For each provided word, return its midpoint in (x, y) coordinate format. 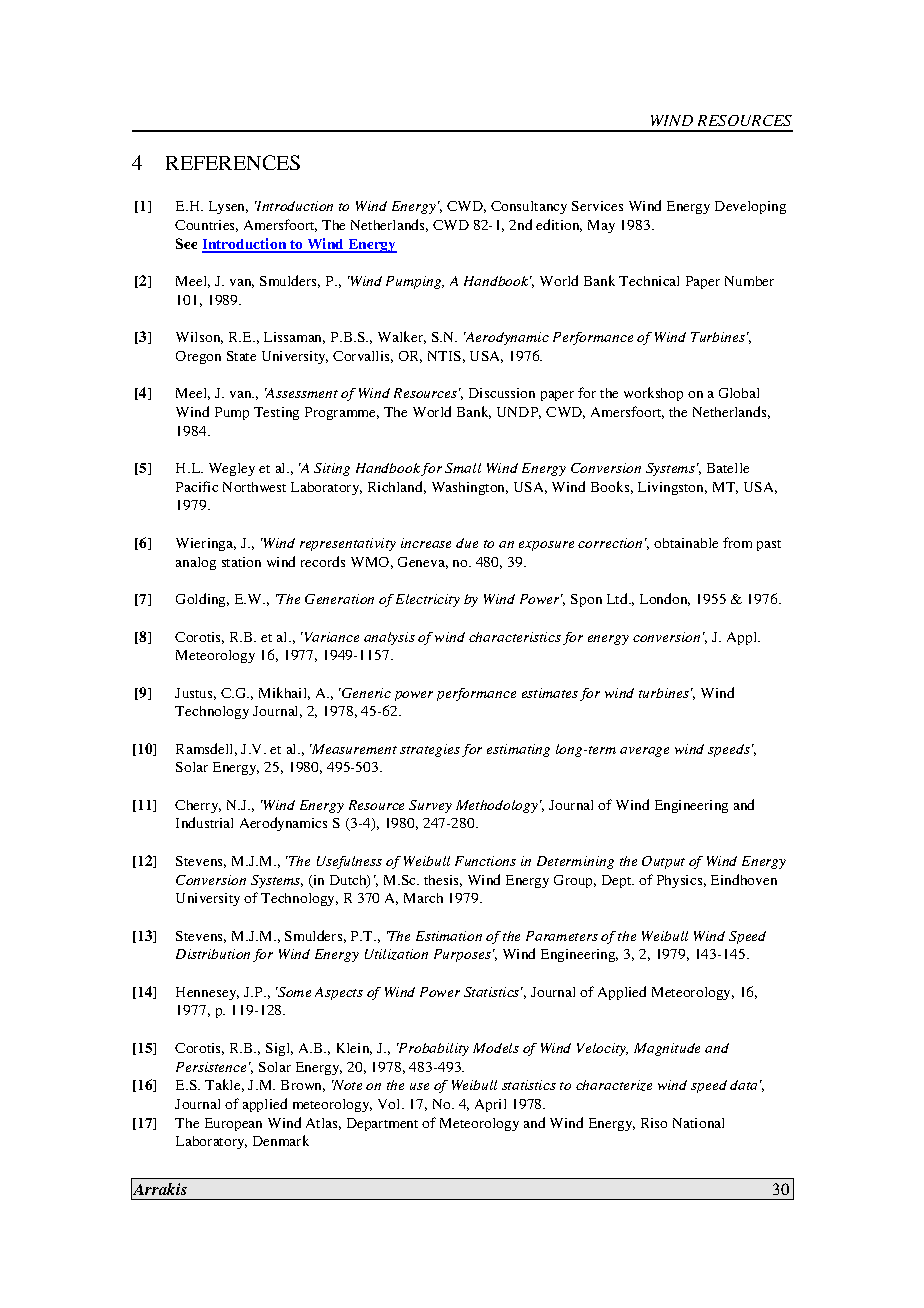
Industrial (204, 822)
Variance (330, 637)
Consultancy (529, 207)
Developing (750, 207)
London (665, 599)
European (233, 1124)
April (490, 1105)
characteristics (515, 637)
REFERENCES (233, 162)
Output (663, 862)
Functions (485, 861)
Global (739, 393)
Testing (276, 413)
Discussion (502, 393)
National (698, 1123)
